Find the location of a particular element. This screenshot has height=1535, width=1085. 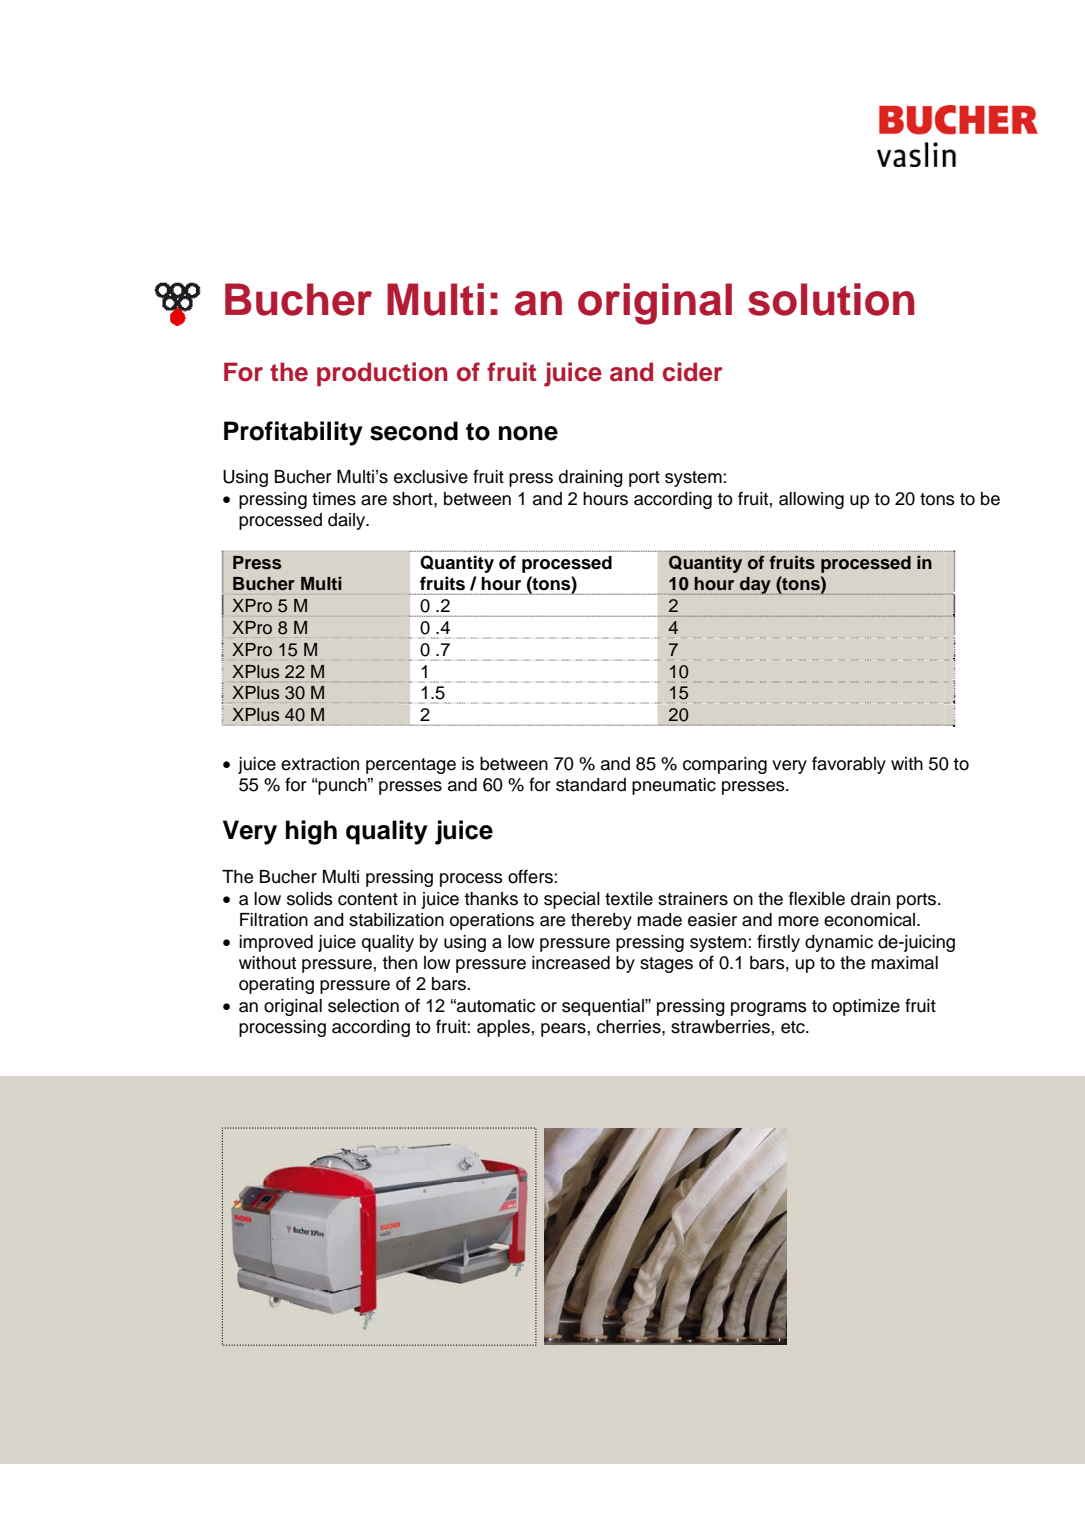

sequential is located at coordinates (604, 1007).
